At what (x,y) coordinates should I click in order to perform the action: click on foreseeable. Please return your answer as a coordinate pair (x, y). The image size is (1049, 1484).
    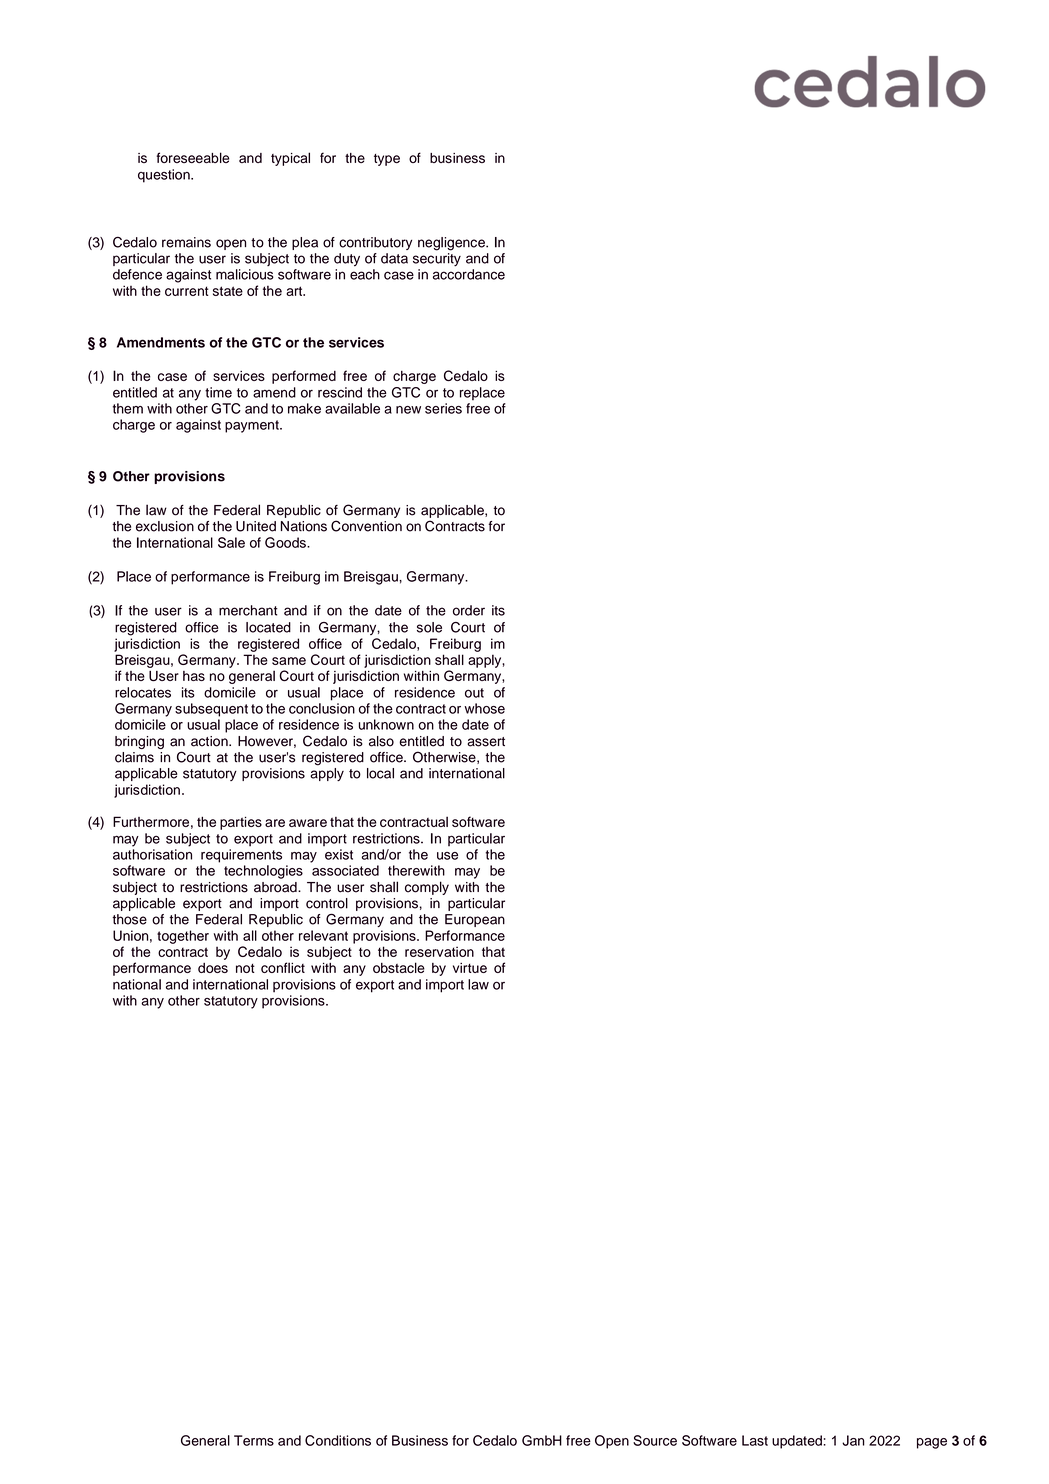
    Looking at the image, I should click on (192, 157).
